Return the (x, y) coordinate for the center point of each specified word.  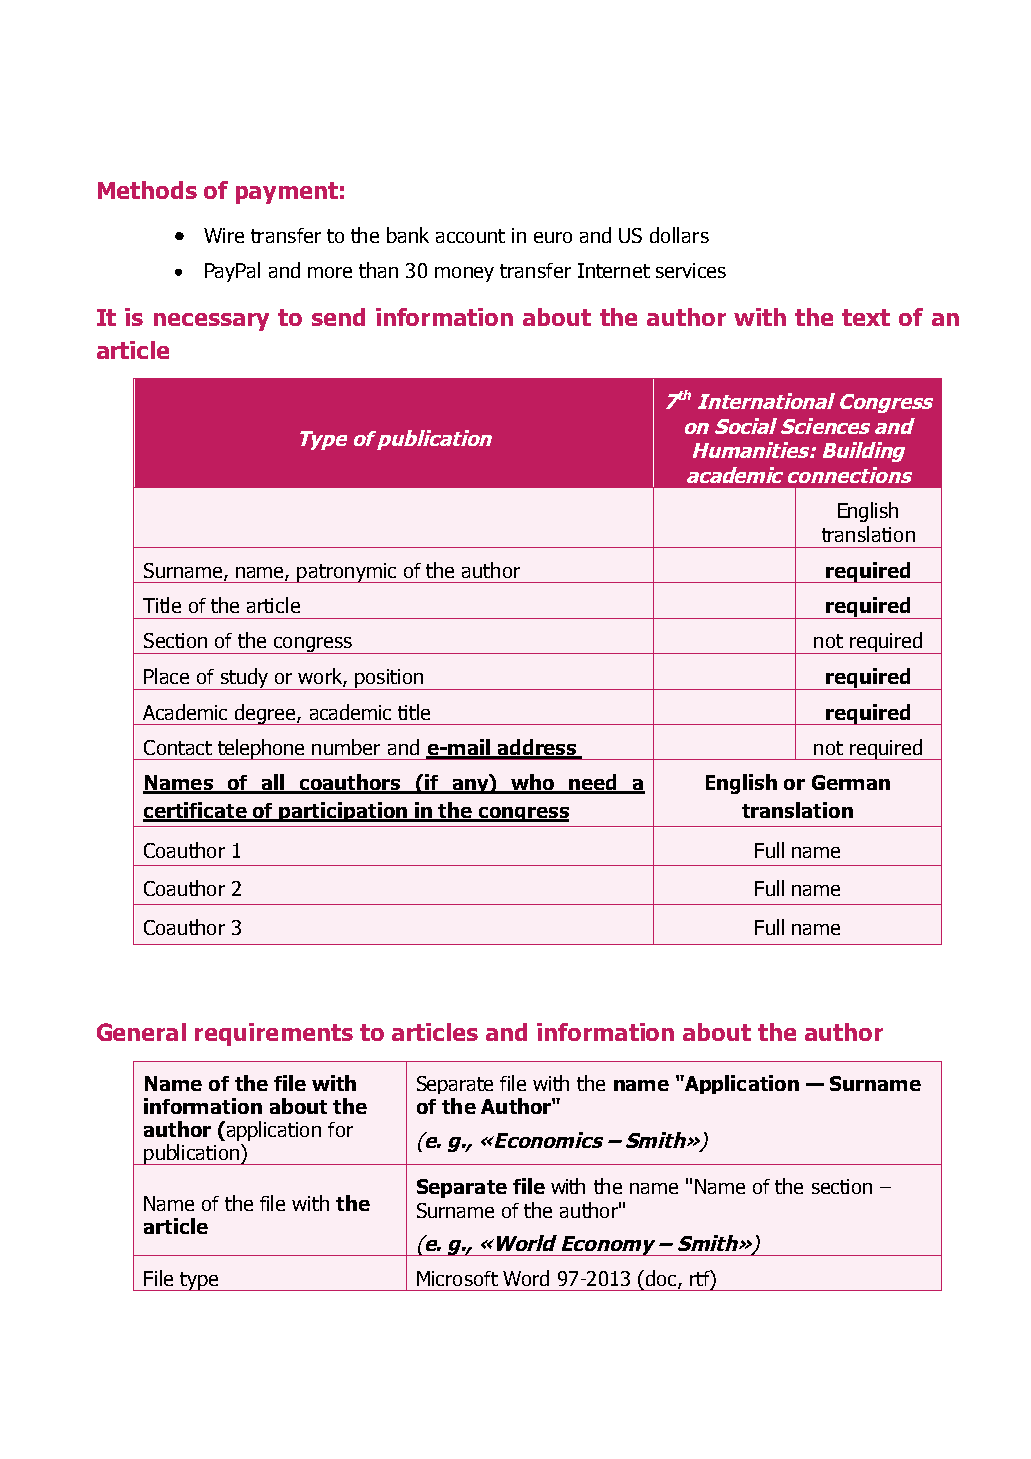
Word (526, 1278)
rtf (701, 1278)
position (390, 679)
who (533, 783)
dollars (679, 235)
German (851, 782)
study (244, 679)
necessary (211, 322)
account (470, 236)
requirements (274, 1034)
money (464, 274)
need (593, 783)
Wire (224, 235)
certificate (196, 811)
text (866, 317)
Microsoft (457, 1278)
